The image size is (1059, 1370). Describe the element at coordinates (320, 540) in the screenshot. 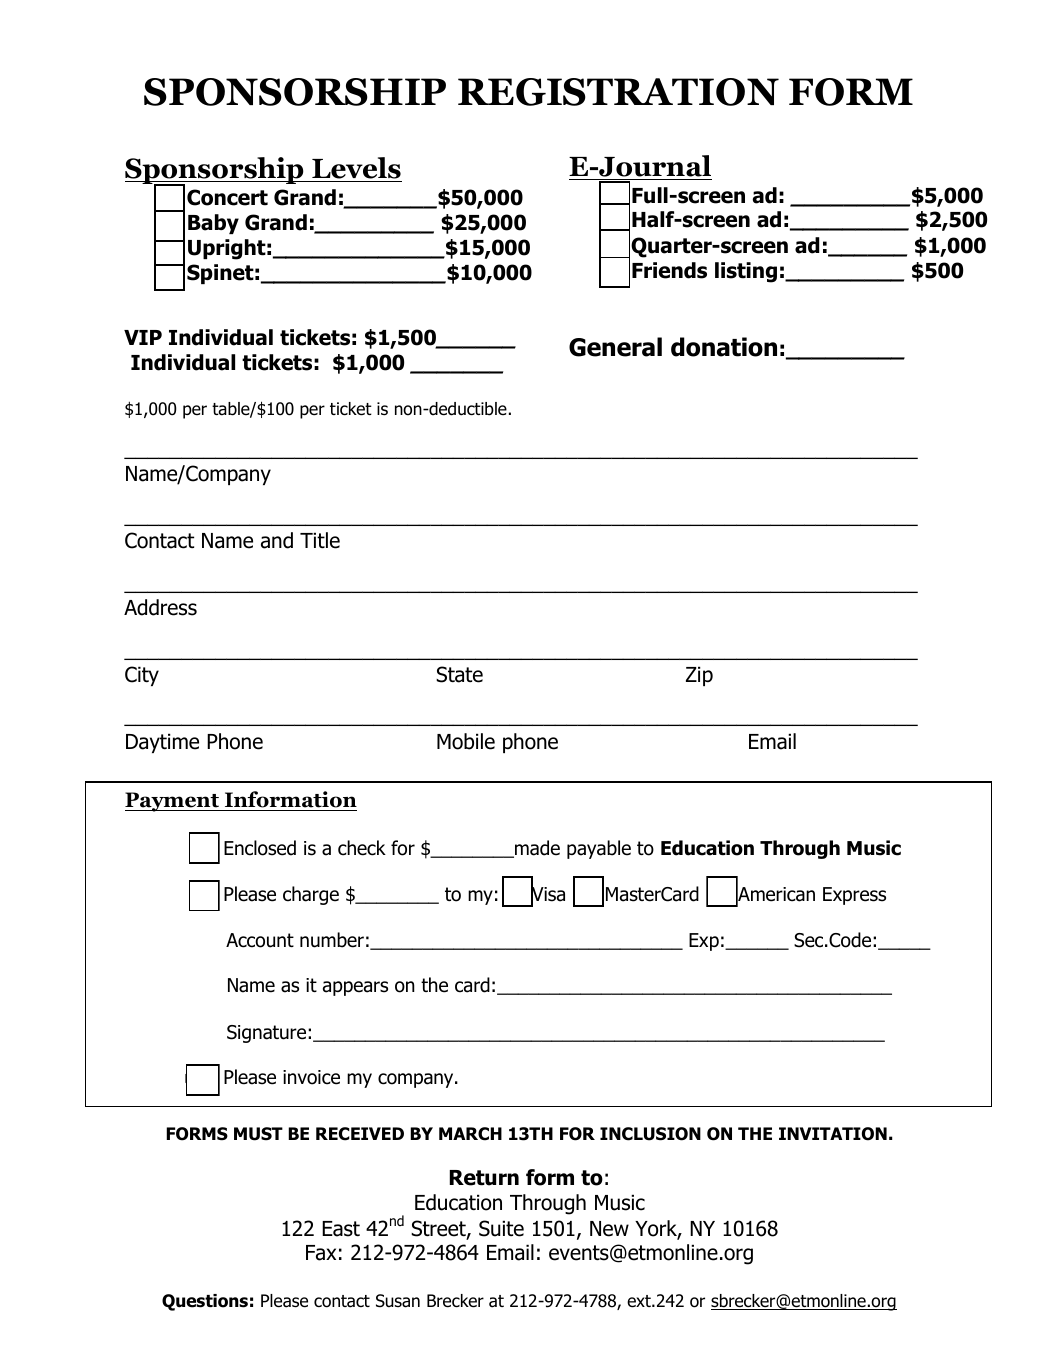

I see `Title` at that location.
